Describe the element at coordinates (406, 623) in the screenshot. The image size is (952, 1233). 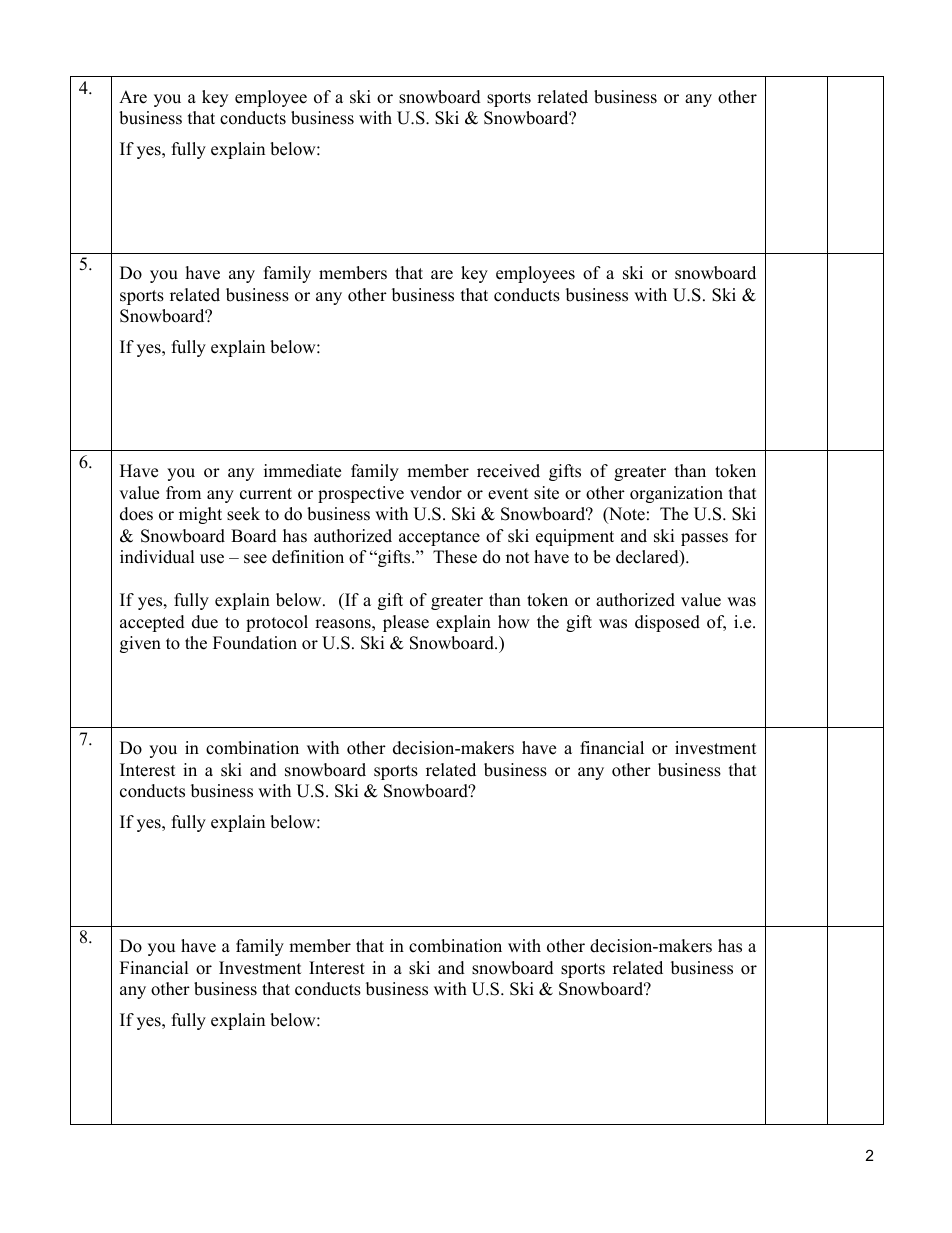
I see `please` at that location.
